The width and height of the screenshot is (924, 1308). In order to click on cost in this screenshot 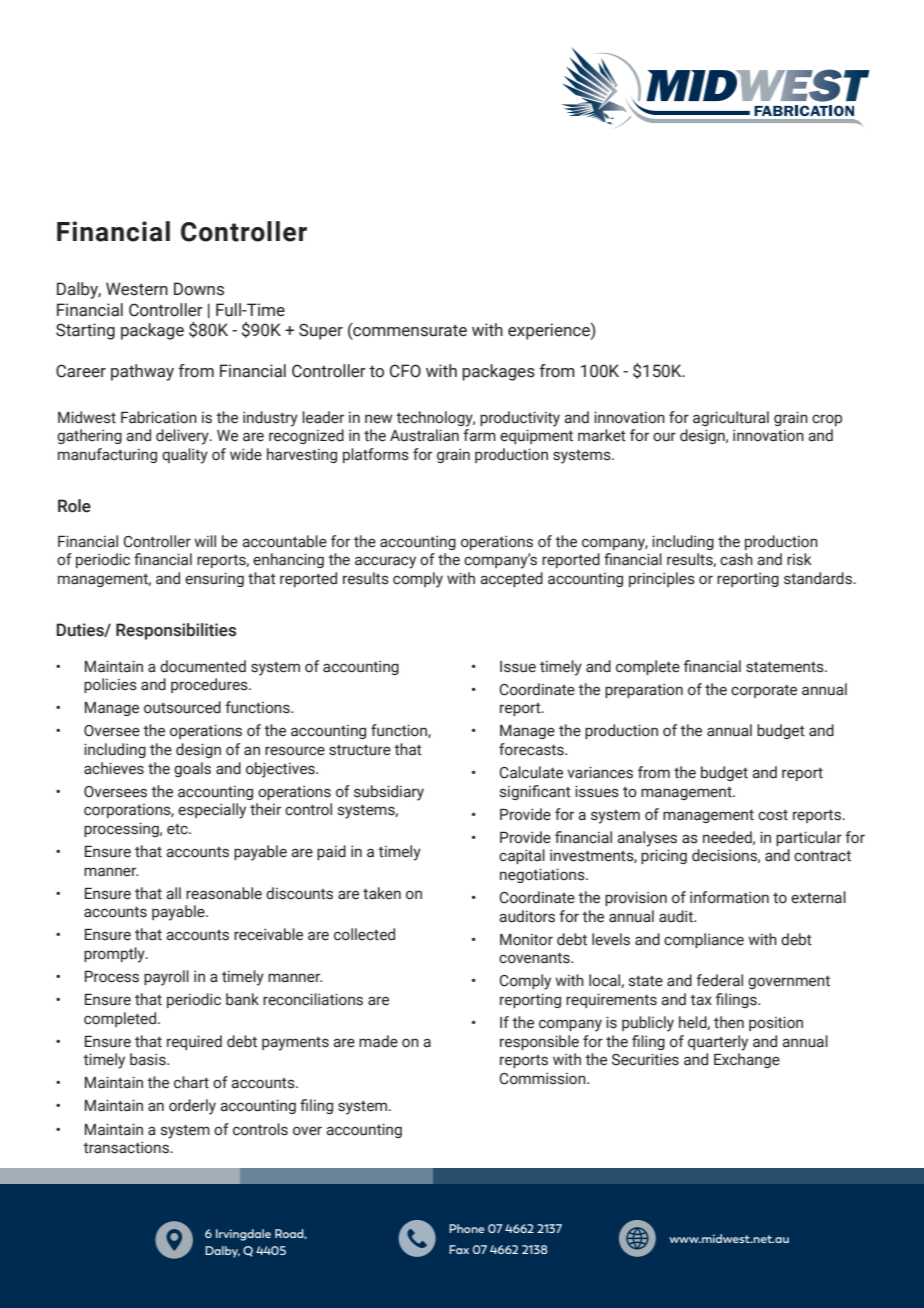, I will do `click(773, 815)`.
